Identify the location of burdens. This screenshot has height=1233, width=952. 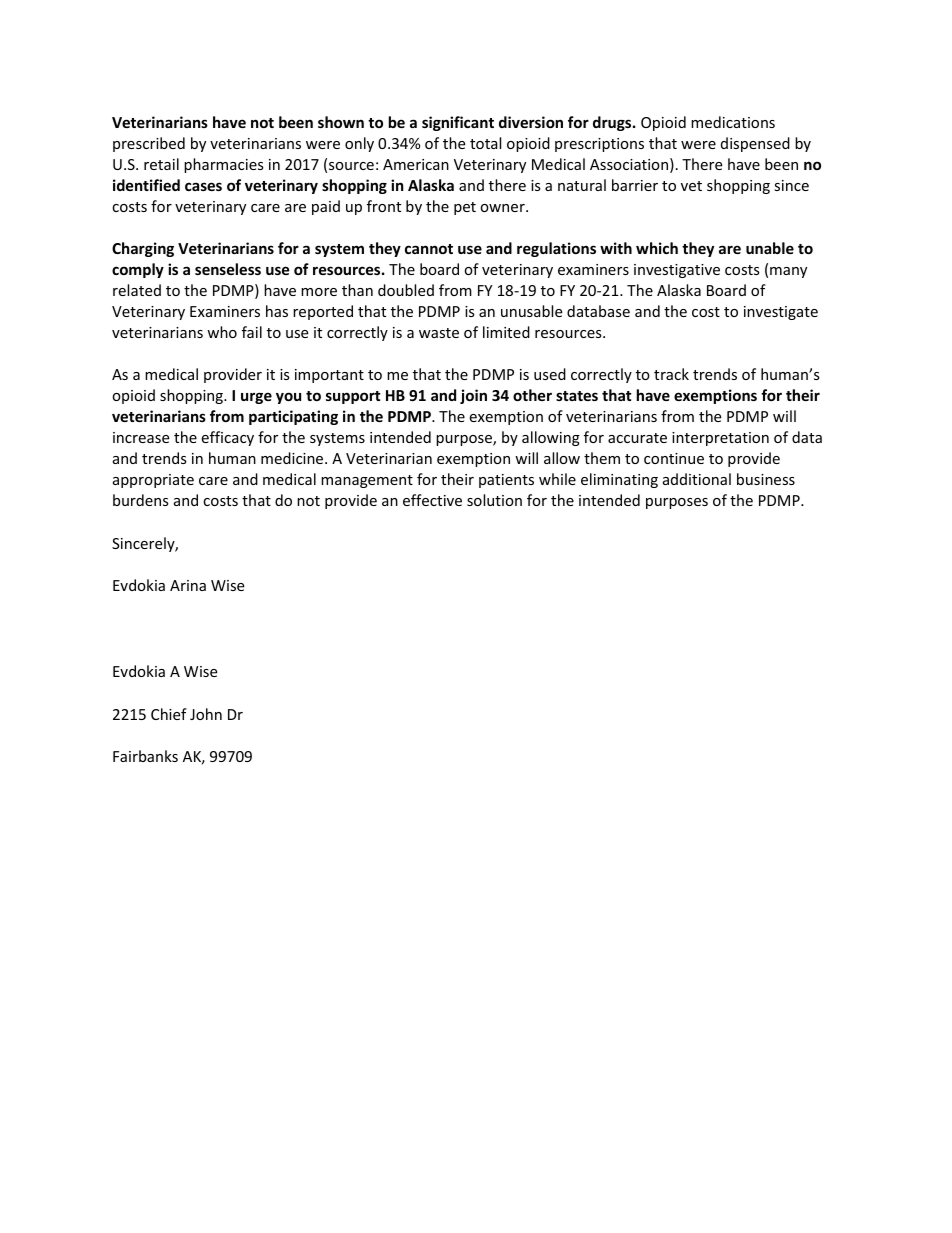
(141, 500).
